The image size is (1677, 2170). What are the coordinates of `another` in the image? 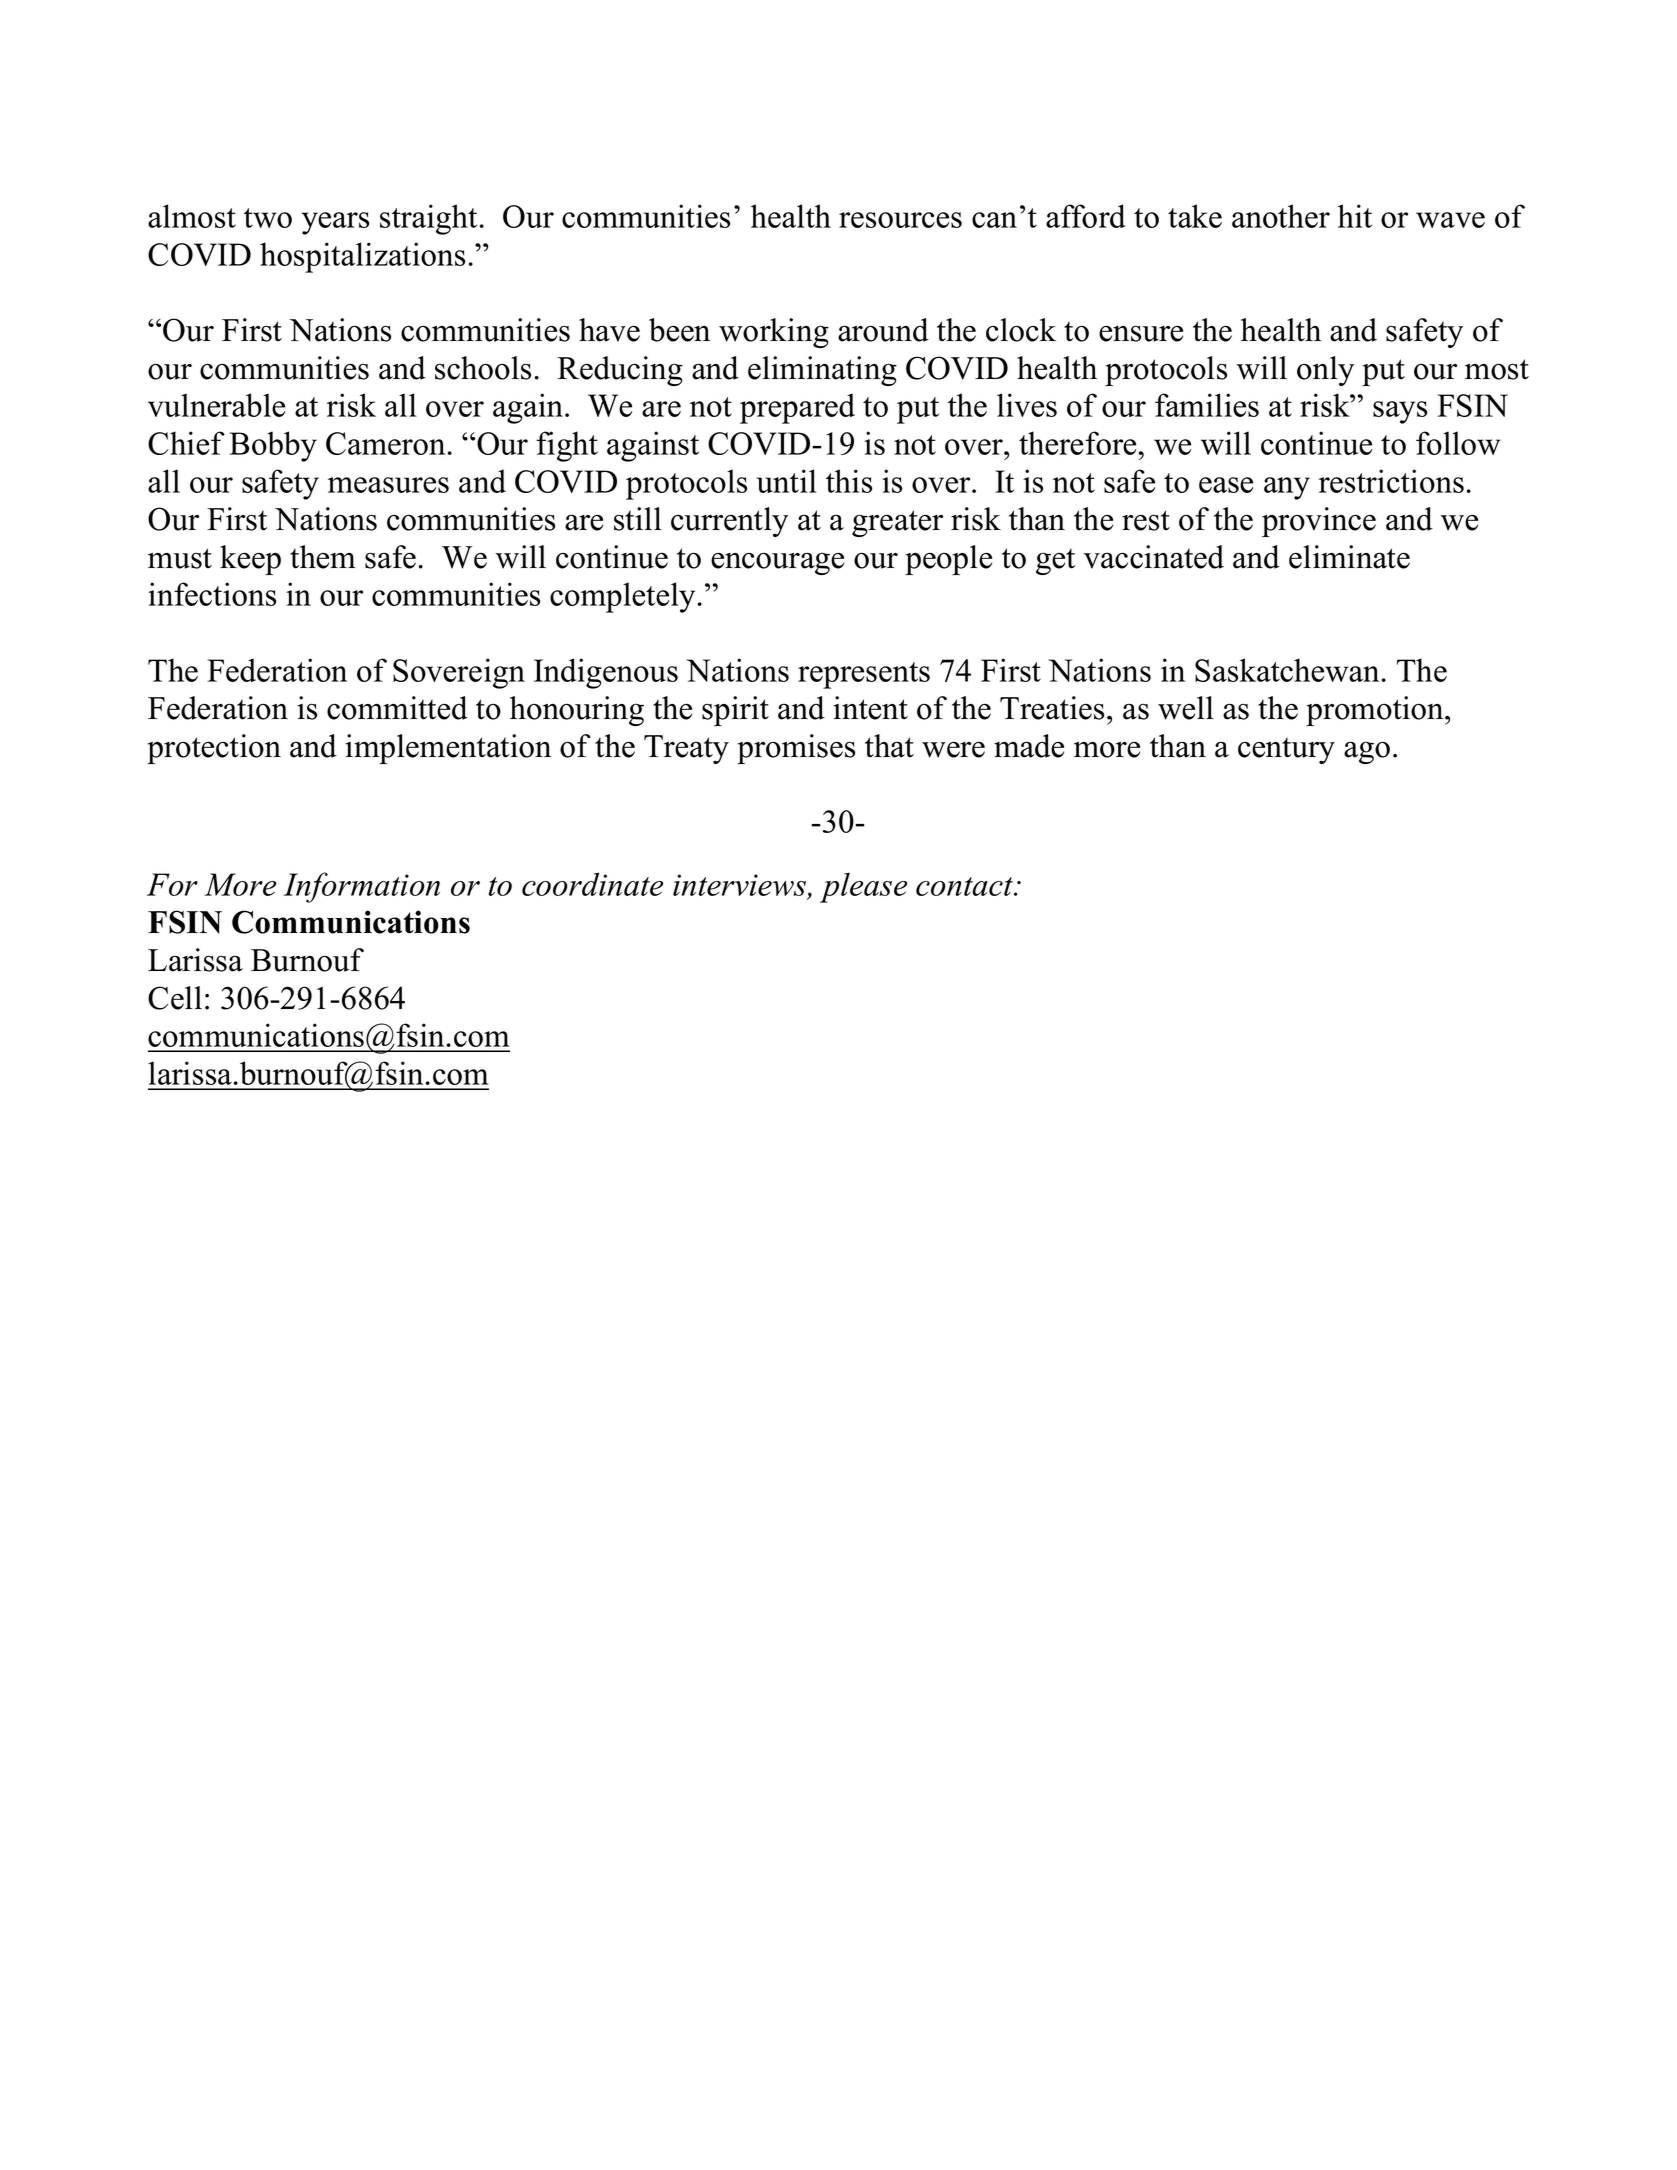 It's located at (1281, 216).
